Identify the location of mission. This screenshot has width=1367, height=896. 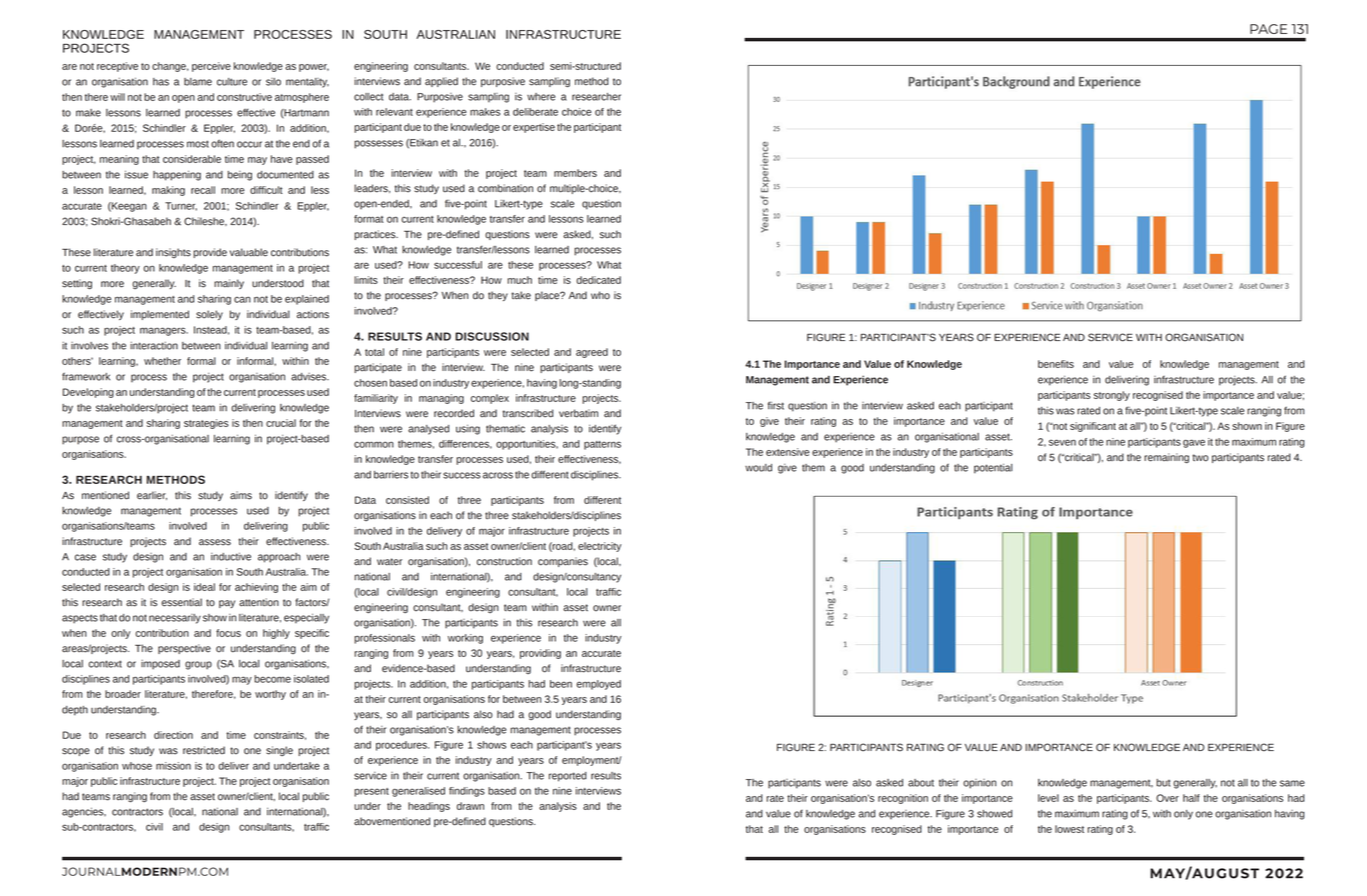
(173, 766).
